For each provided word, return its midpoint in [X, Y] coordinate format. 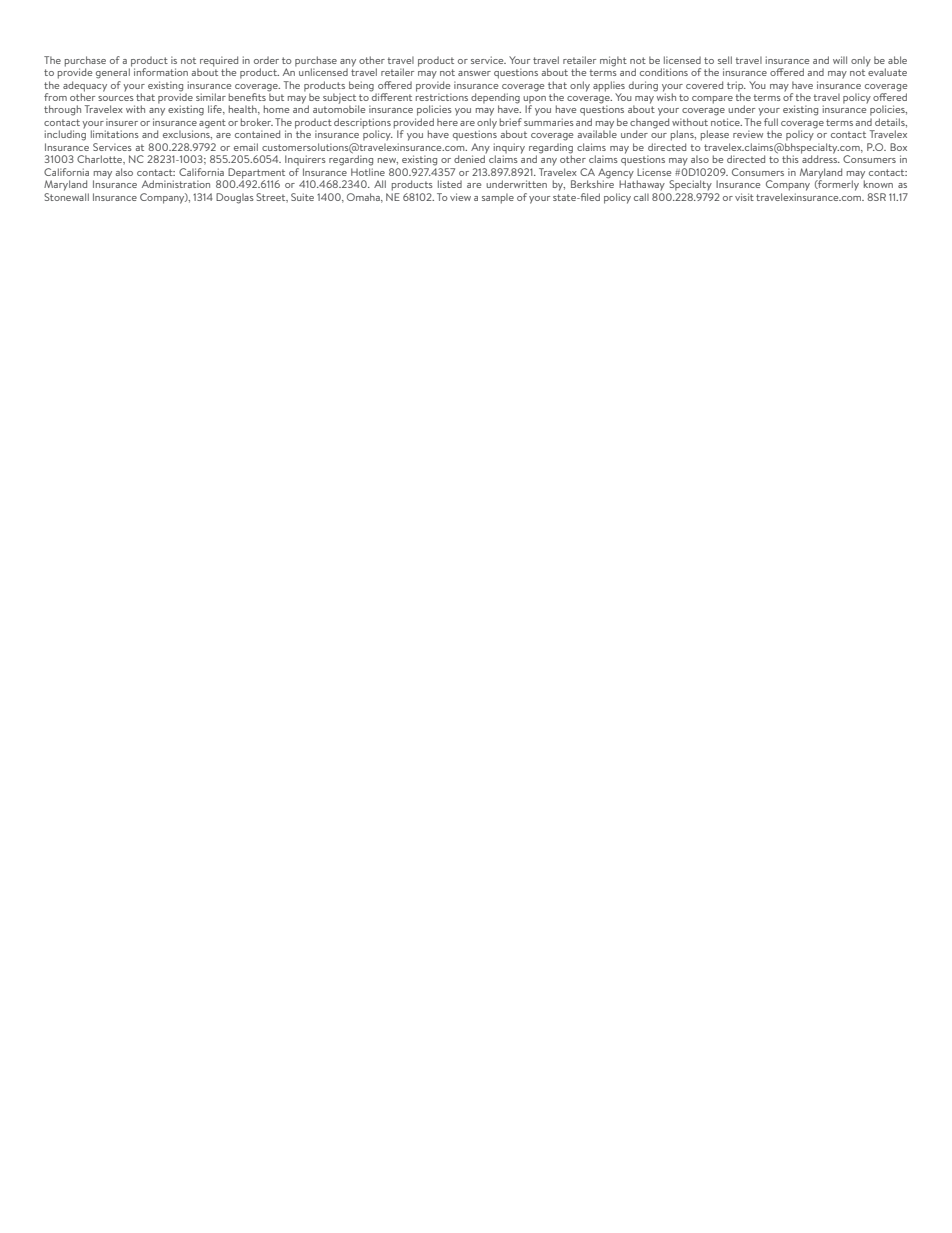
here [447, 122]
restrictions [442, 96]
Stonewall [66, 195]
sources [116, 98]
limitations [115, 134]
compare [712, 100]
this [790, 159]
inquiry [509, 149]
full [771, 122]
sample [498, 198]
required [219, 62]
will [840, 60]
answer [474, 73]
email [246, 147]
